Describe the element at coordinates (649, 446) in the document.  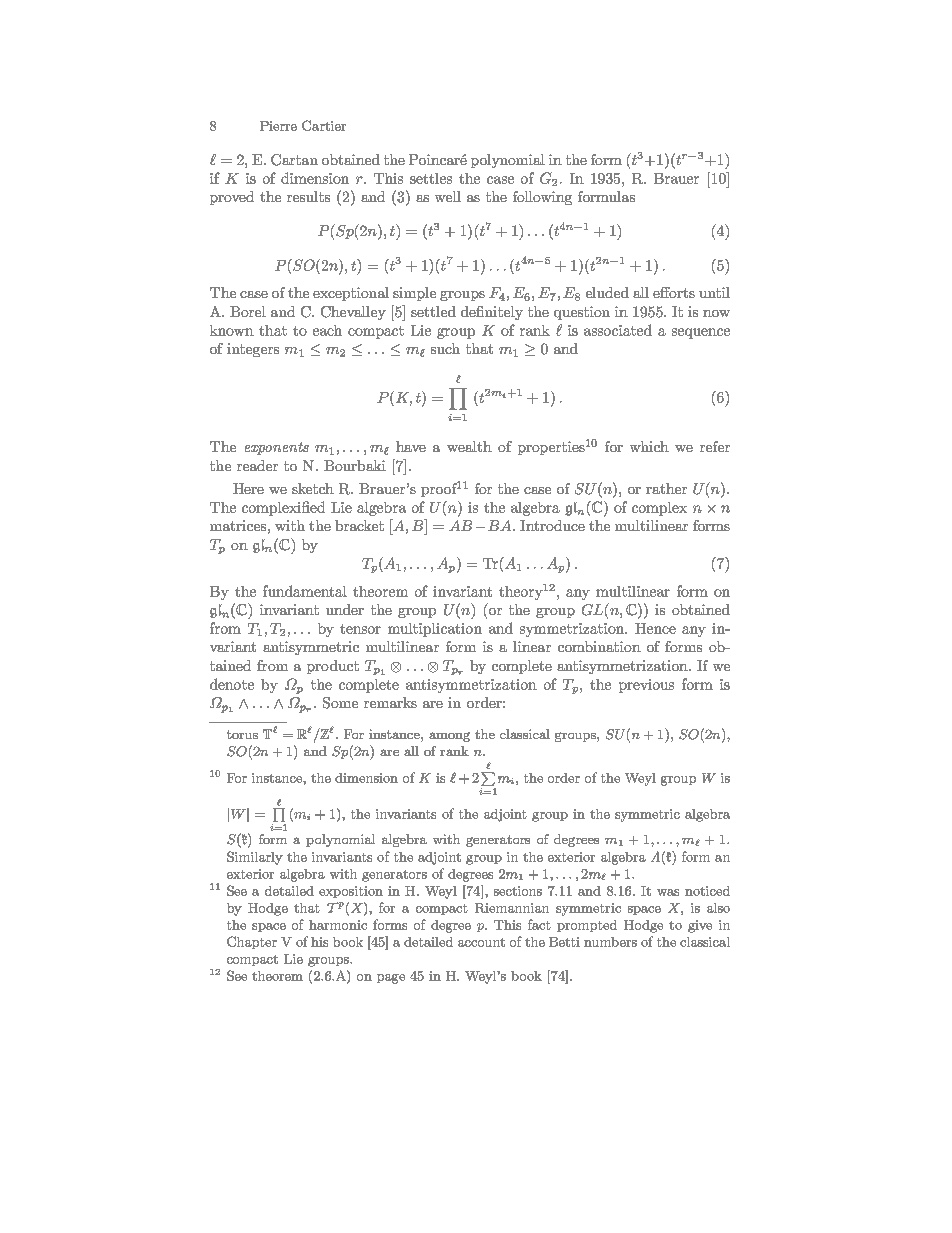
I see `which` at that location.
